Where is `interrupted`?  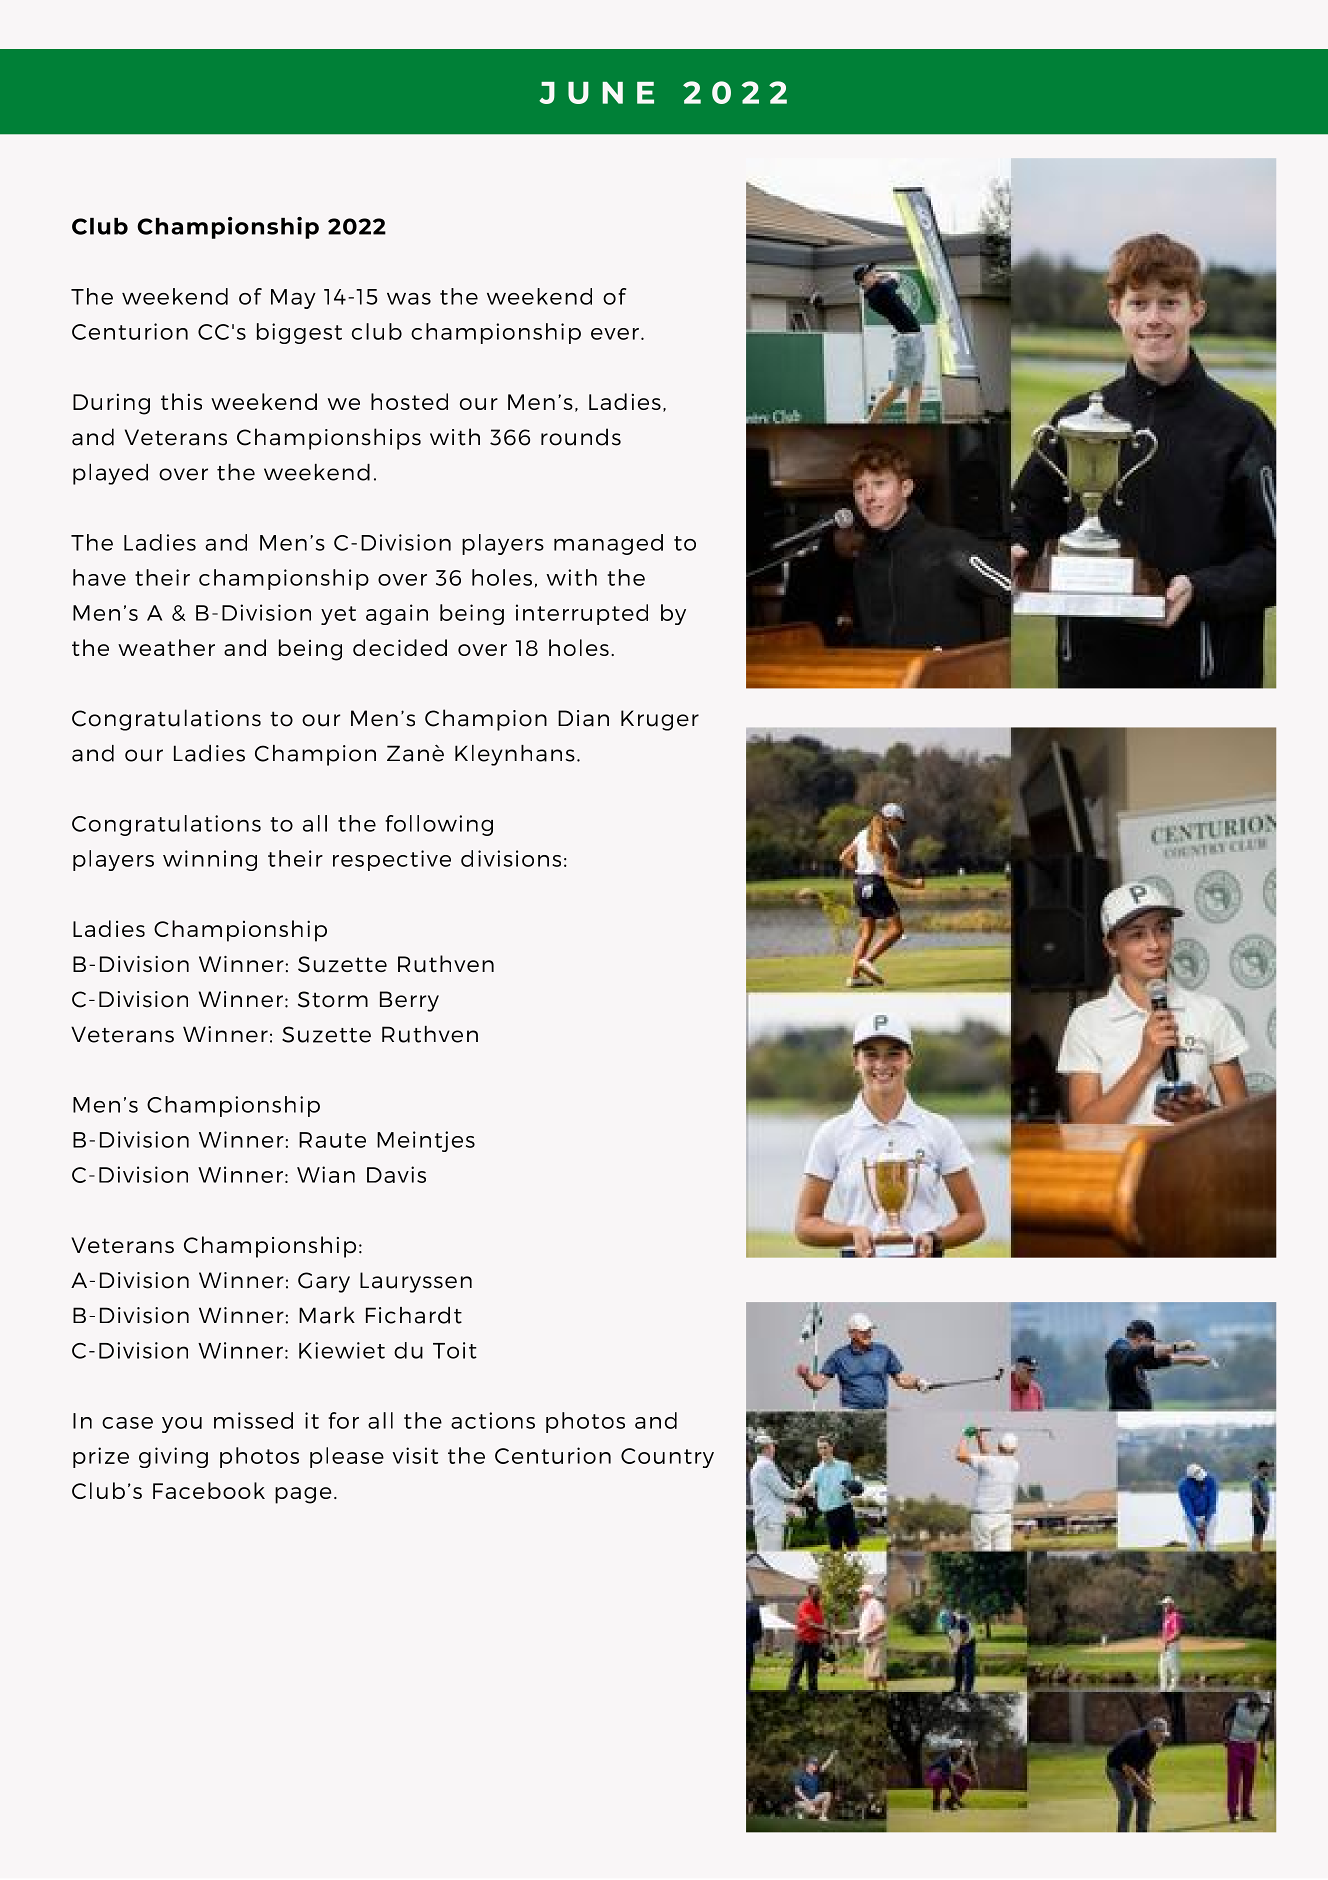 interrupted is located at coordinates (582, 614).
